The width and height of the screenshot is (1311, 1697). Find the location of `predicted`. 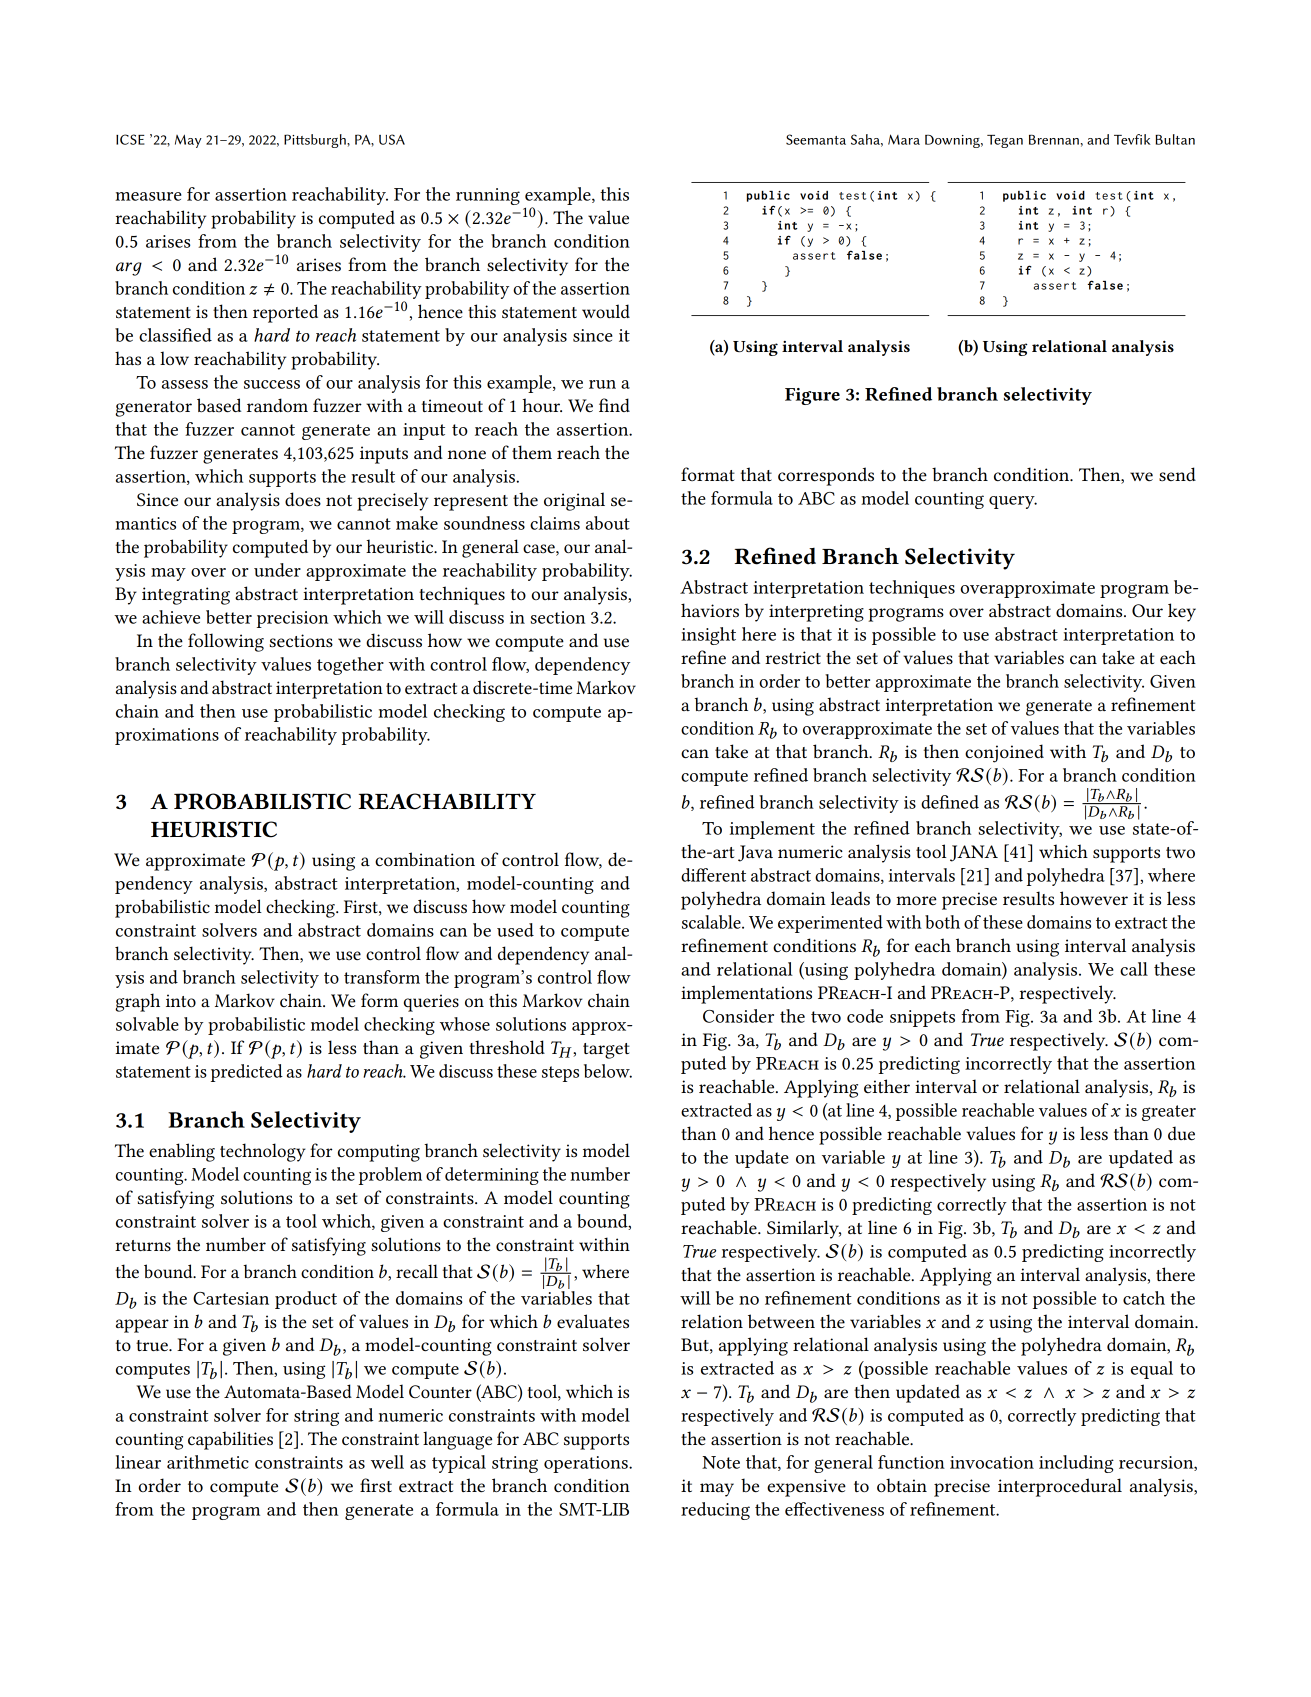

predicted is located at coordinates (247, 1073).
